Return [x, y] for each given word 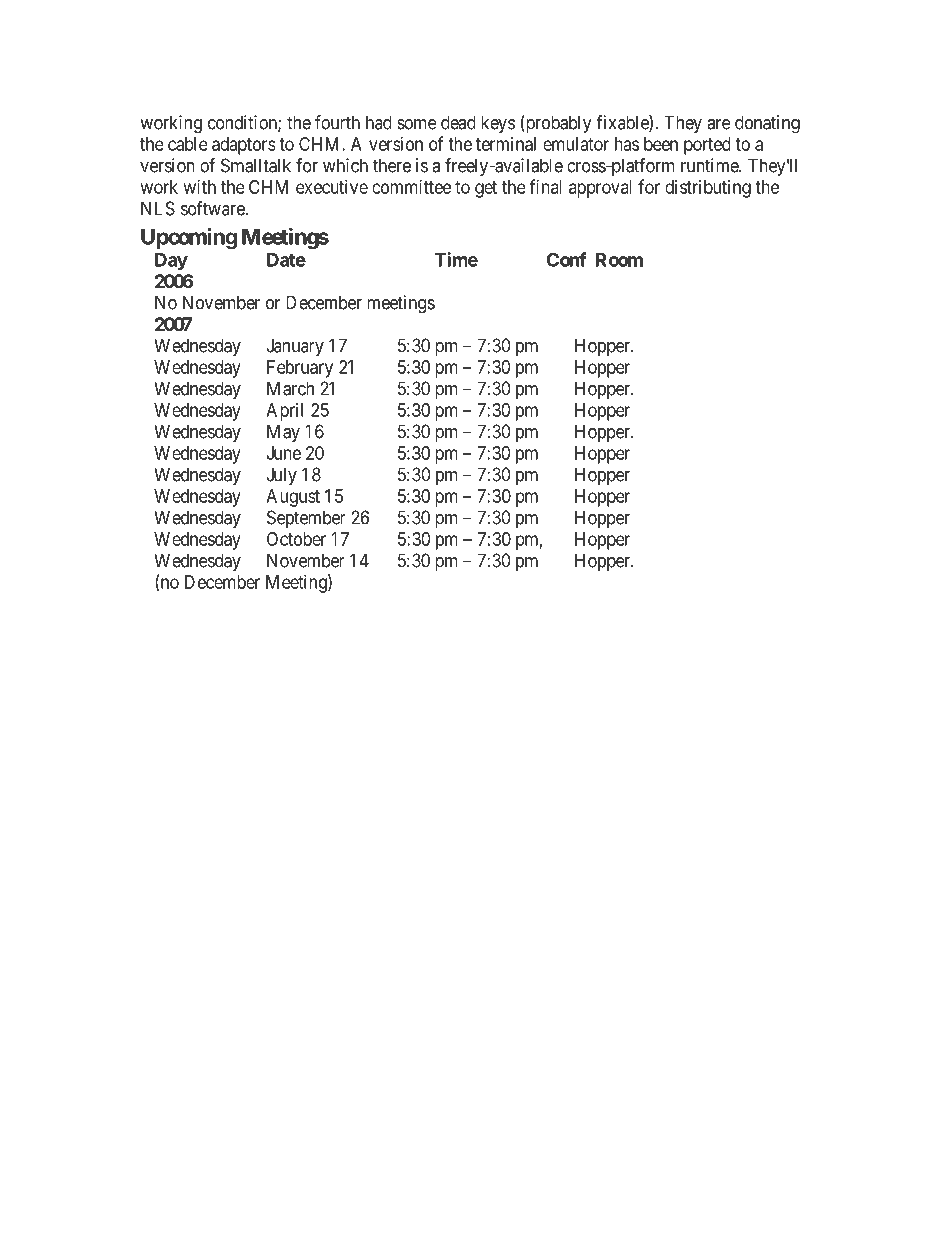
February [300, 369]
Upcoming [189, 238]
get [486, 189]
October [296, 539]
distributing [708, 189]
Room [619, 260]
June [284, 453]
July [282, 476]
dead [458, 122]
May [283, 433]
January [295, 347]
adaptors [244, 146]
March [290, 388]
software [213, 208]
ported [707, 146]
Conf [567, 259]
